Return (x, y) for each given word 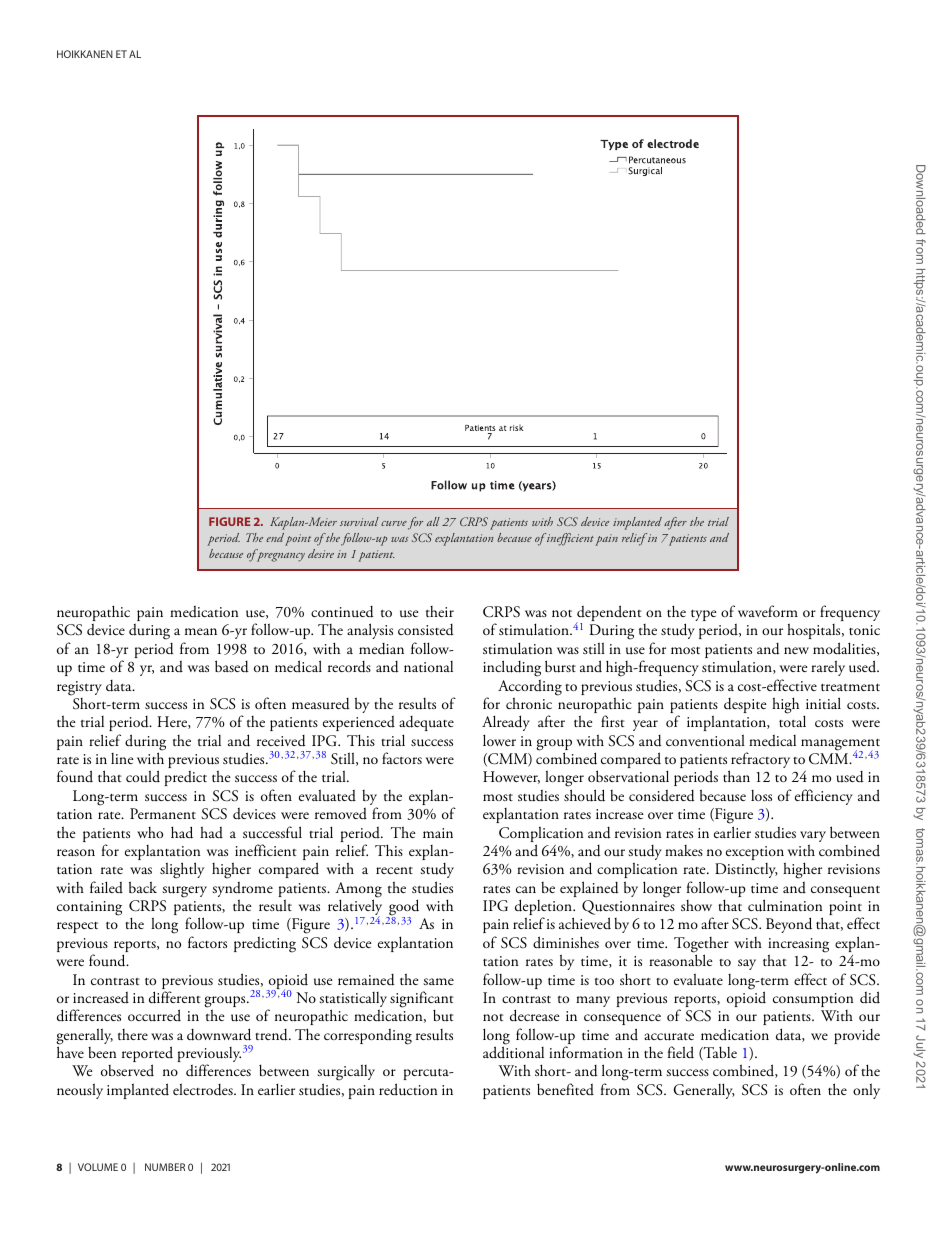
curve (394, 523)
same (438, 981)
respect (77, 927)
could (143, 776)
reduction (408, 1089)
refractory (759, 761)
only (866, 1091)
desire (321, 553)
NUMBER (165, 1167)
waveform (768, 611)
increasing (798, 946)
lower (499, 740)
